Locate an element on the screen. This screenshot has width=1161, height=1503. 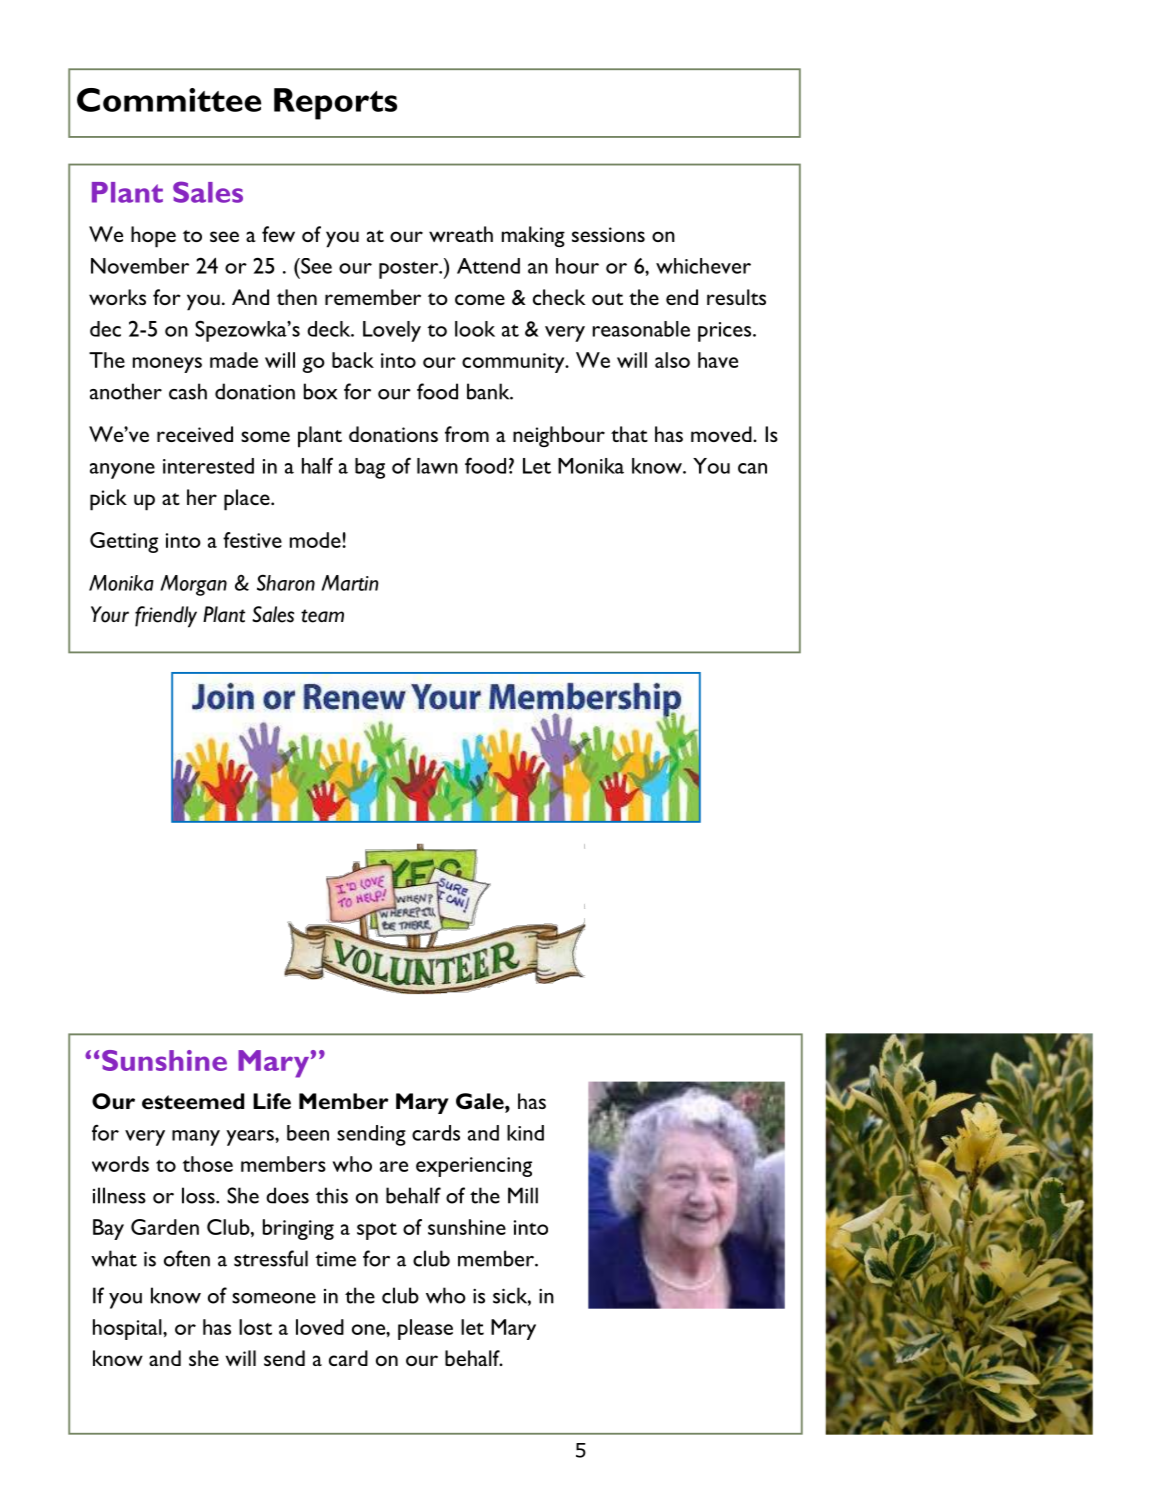
Committee is located at coordinates (169, 100).
